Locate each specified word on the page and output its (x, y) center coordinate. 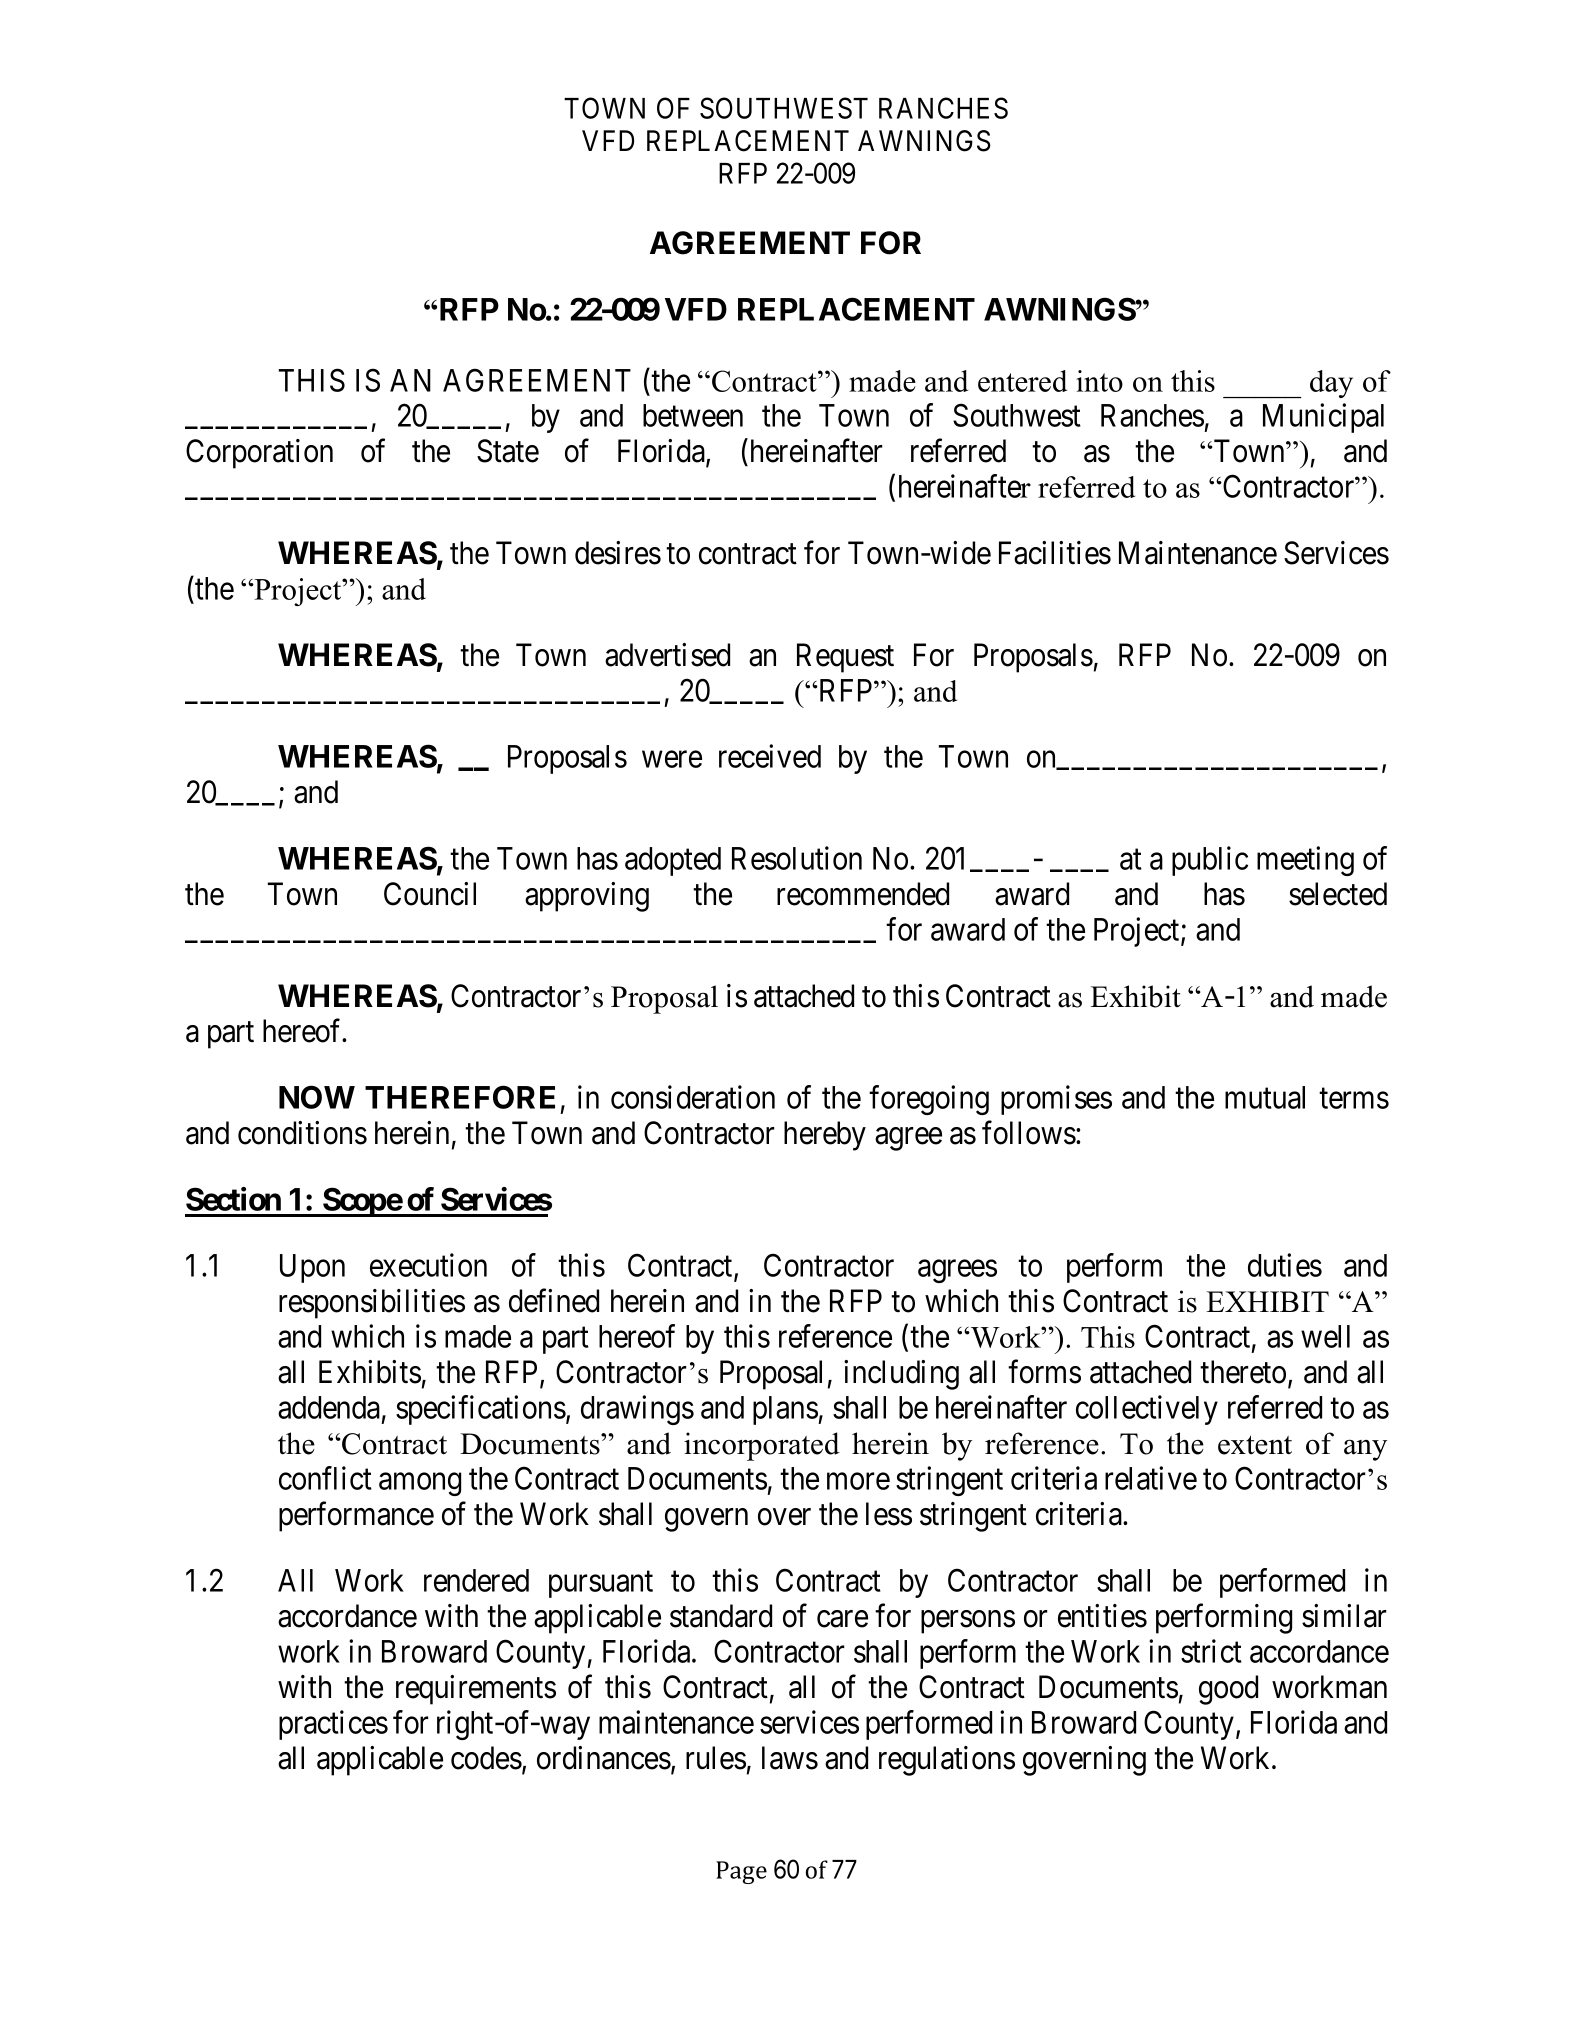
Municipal (1323, 418)
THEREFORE (460, 1097)
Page (741, 1872)
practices (333, 1725)
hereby (825, 1136)
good (1228, 1690)
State (508, 451)
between (693, 415)
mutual (1265, 1097)
